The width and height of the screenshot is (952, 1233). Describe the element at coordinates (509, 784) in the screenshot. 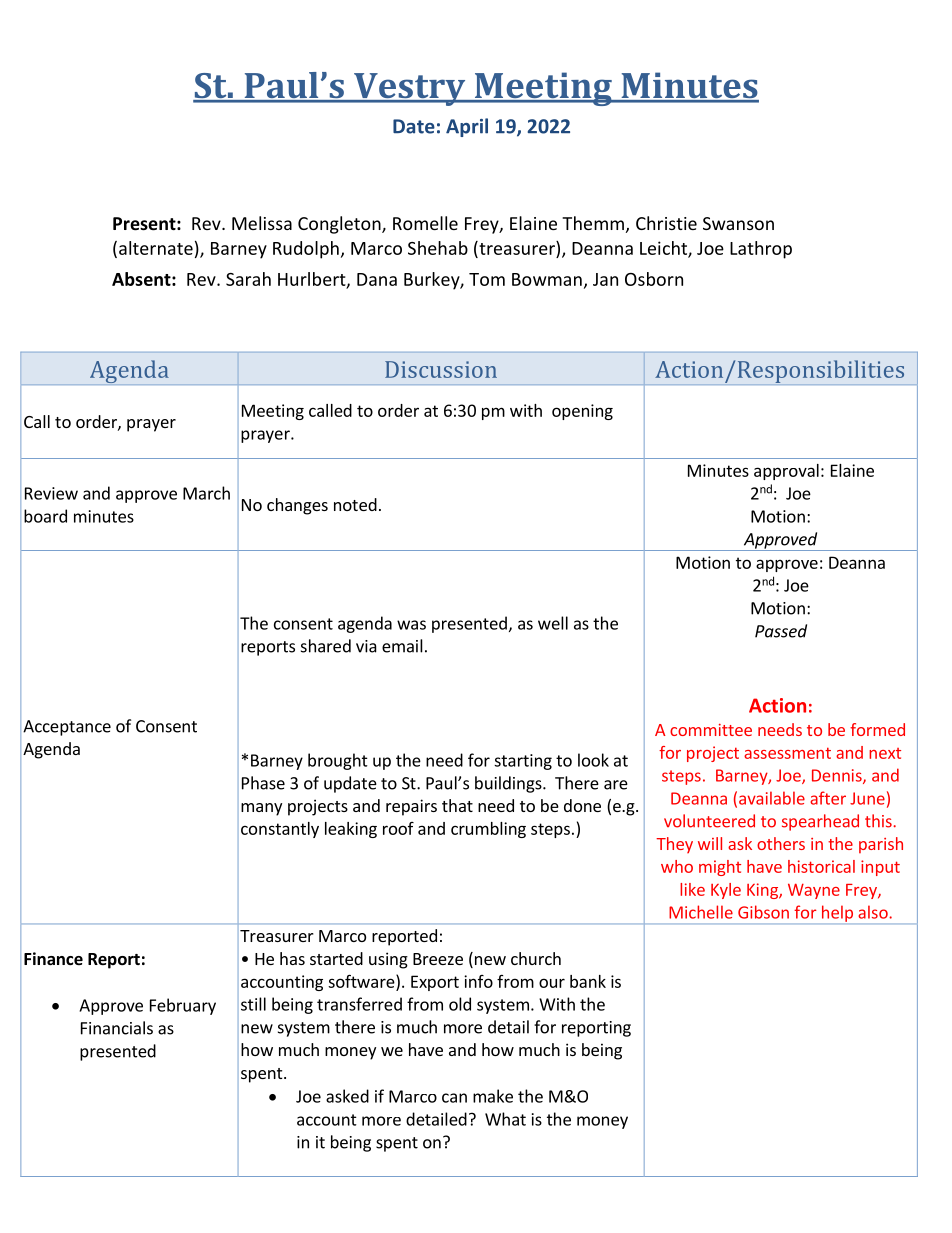

I see `buildings` at that location.
